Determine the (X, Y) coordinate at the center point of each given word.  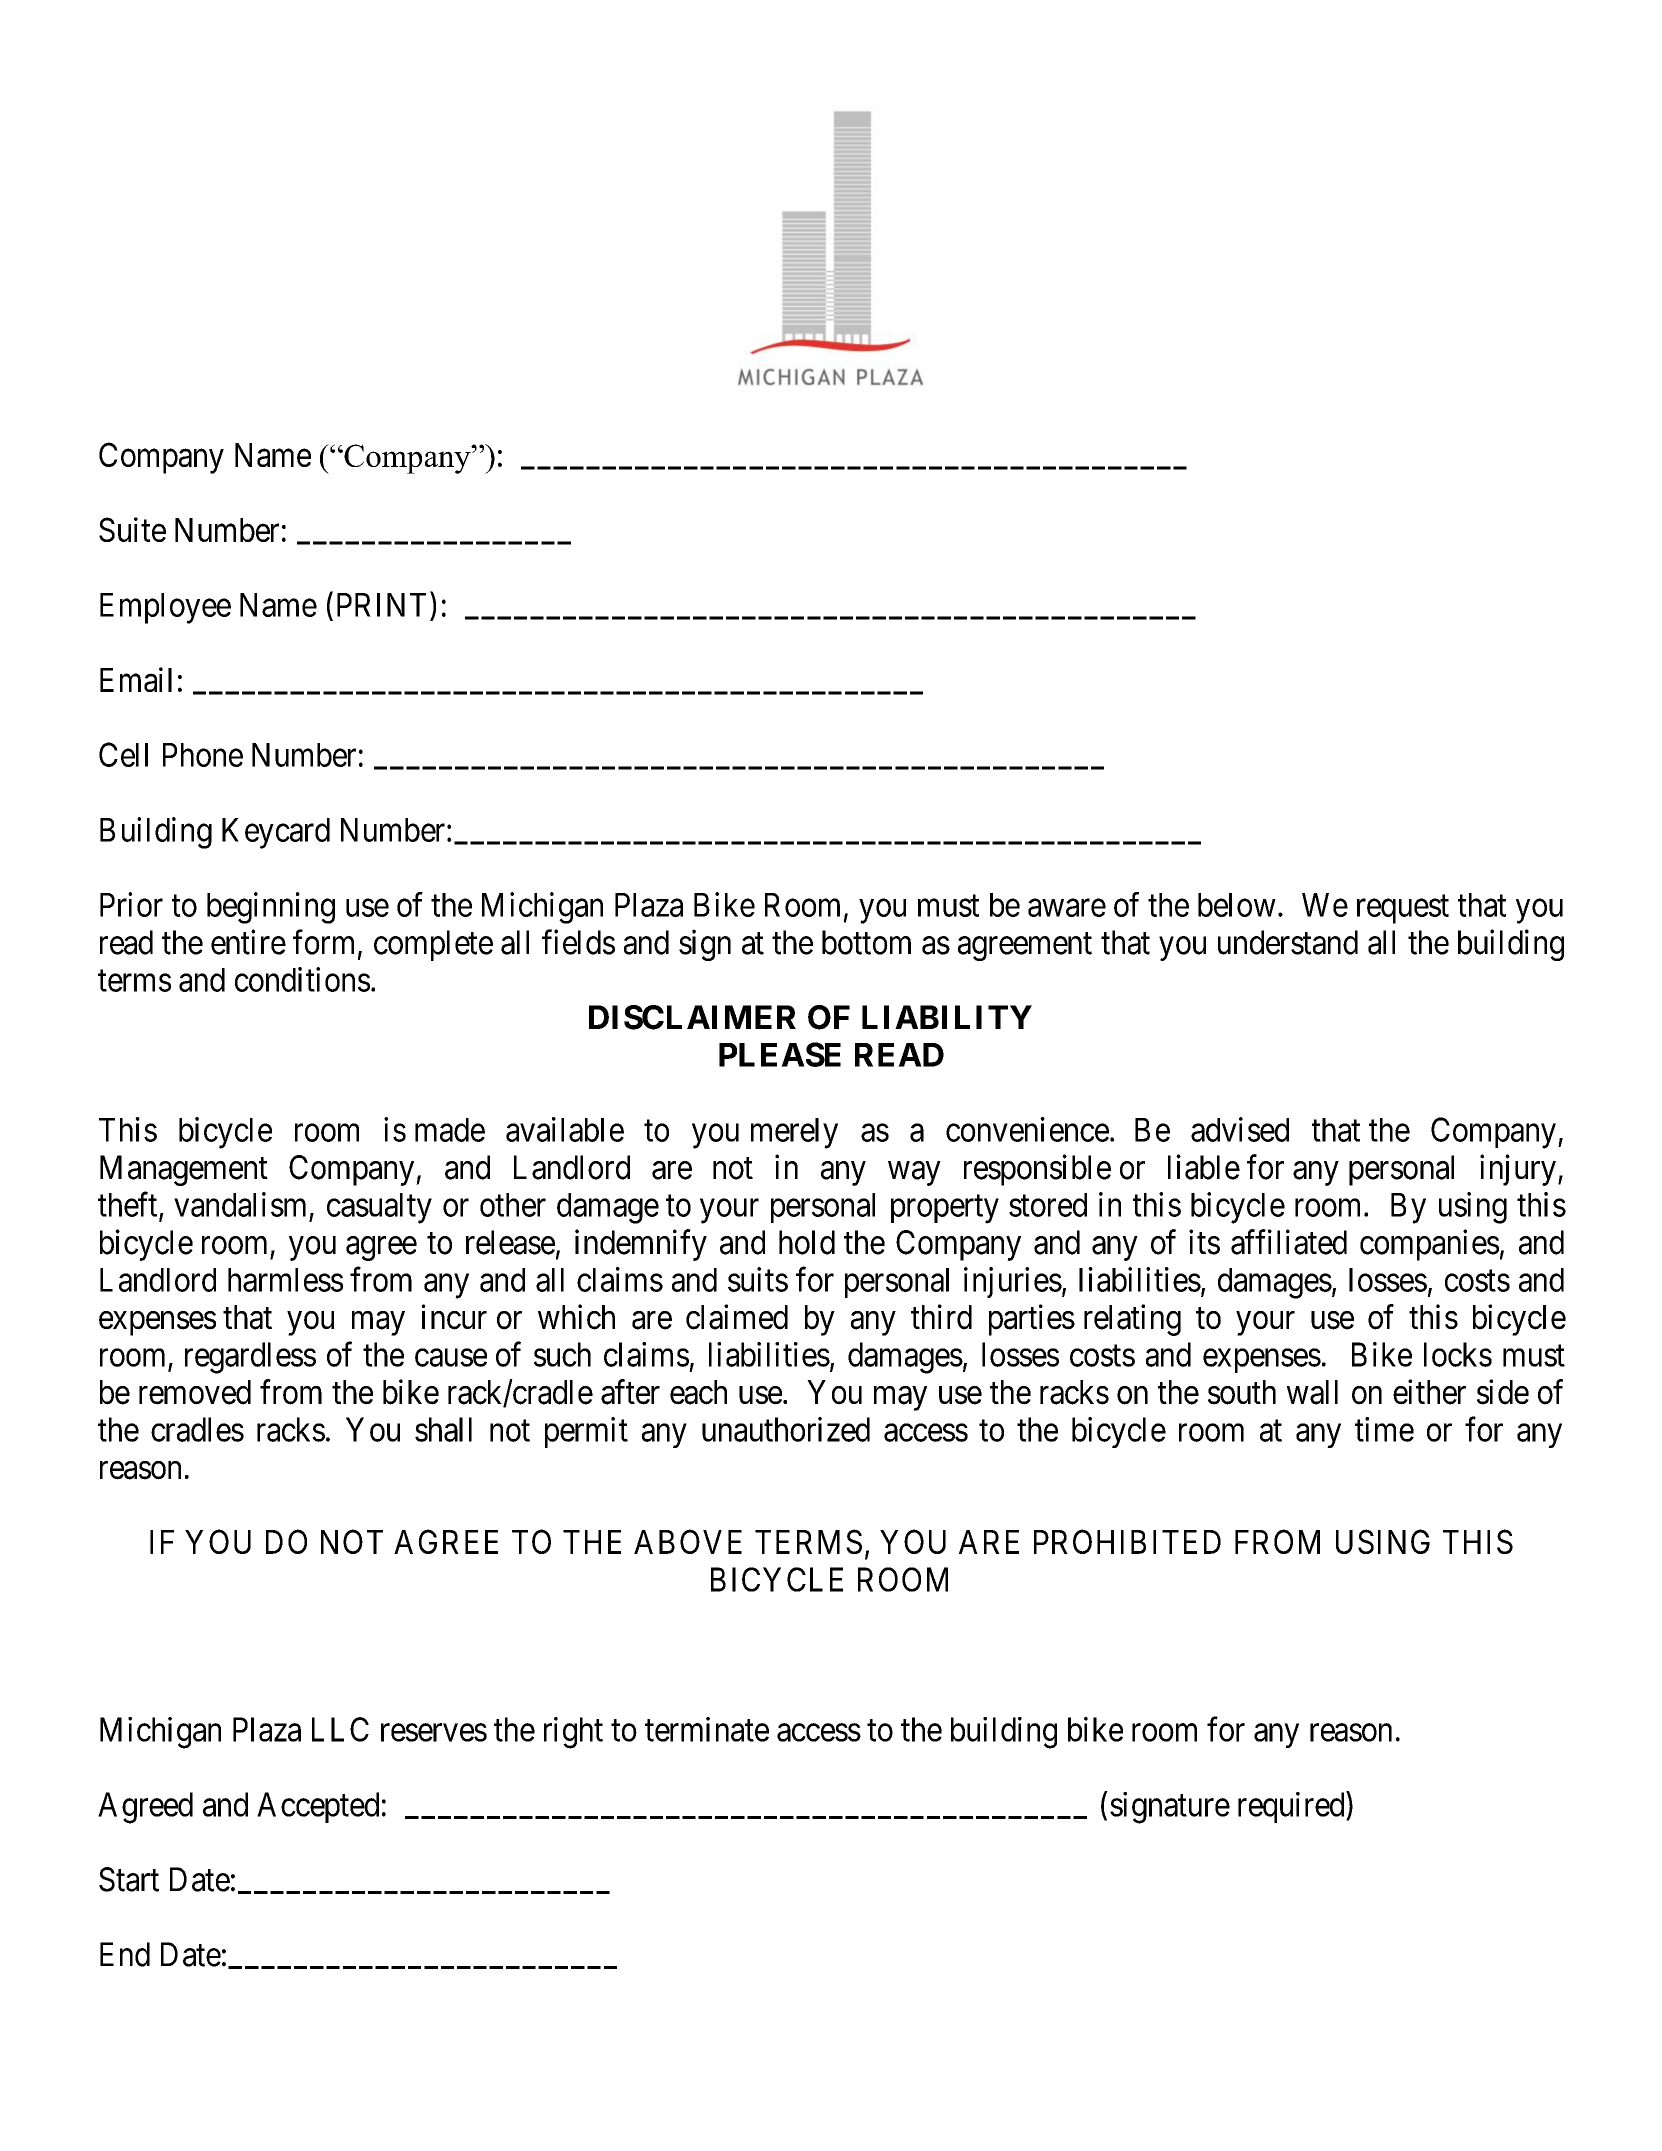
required (1292, 1807)
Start (129, 1879)
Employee (165, 608)
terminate (707, 1729)
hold (807, 1242)
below (1237, 905)
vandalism (240, 1204)
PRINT (381, 605)
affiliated (1289, 1242)
